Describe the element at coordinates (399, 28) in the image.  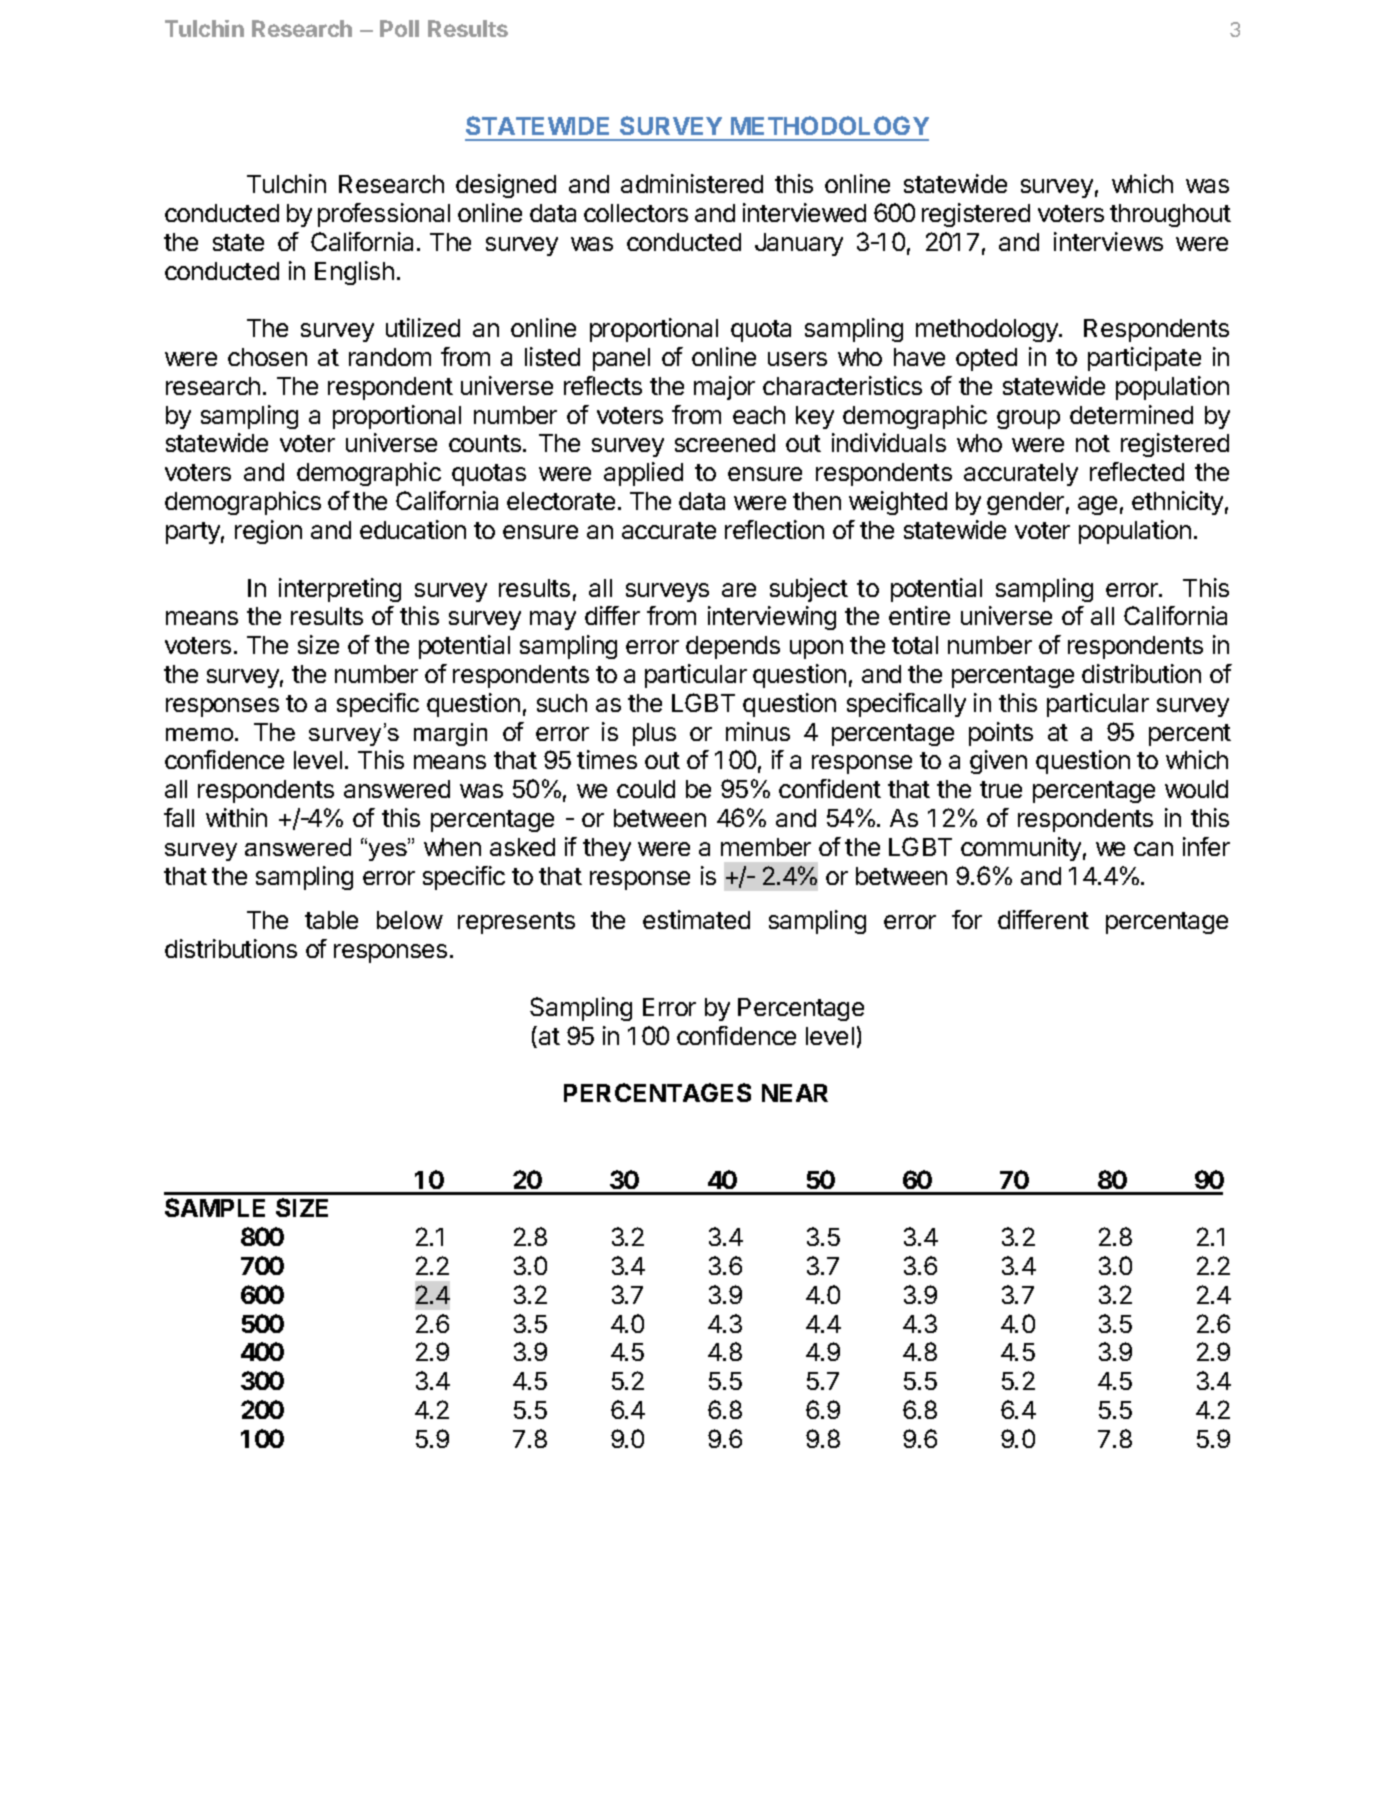
I see `Poll` at that location.
